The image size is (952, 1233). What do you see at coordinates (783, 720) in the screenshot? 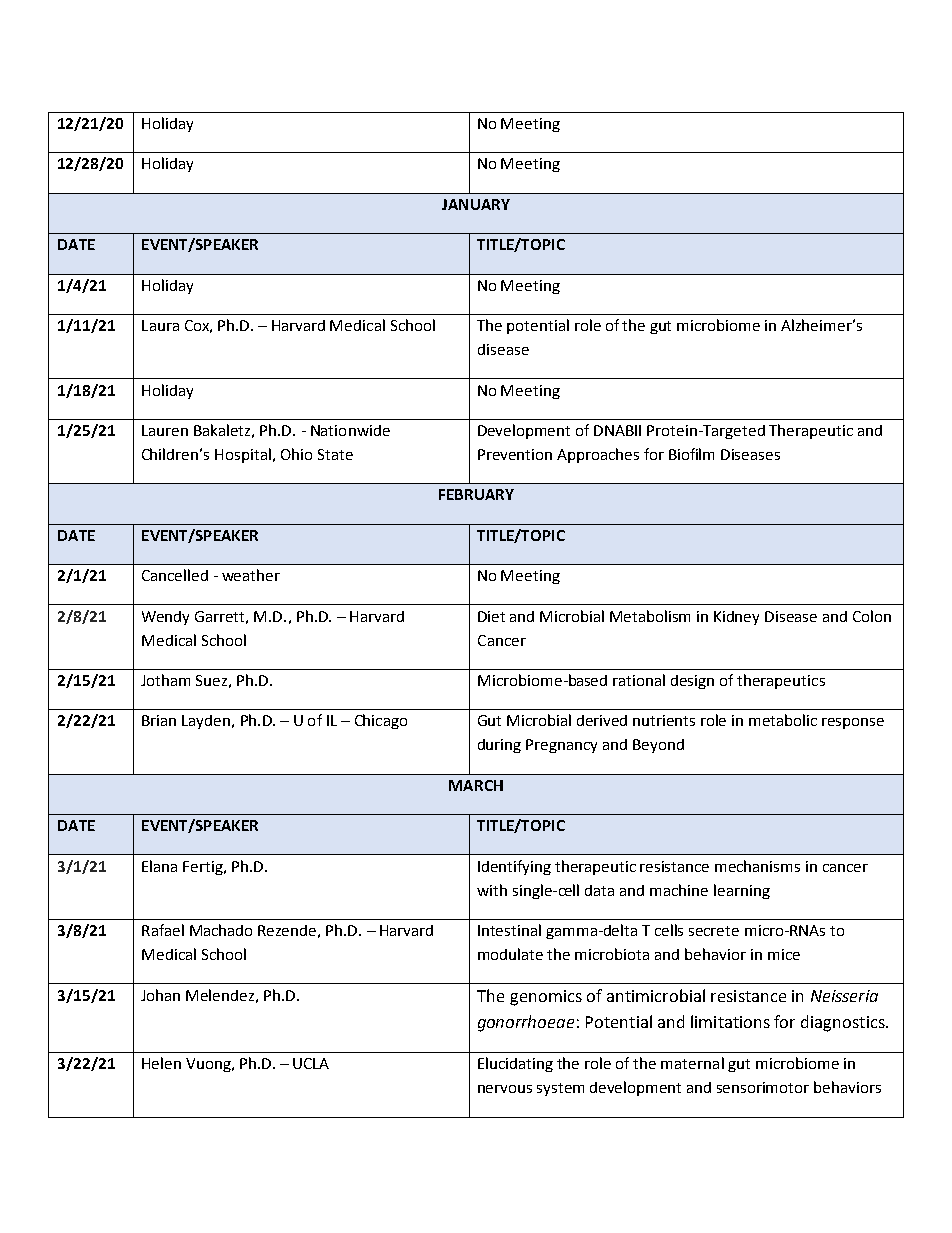
I see `metabolic` at bounding box center [783, 720].
